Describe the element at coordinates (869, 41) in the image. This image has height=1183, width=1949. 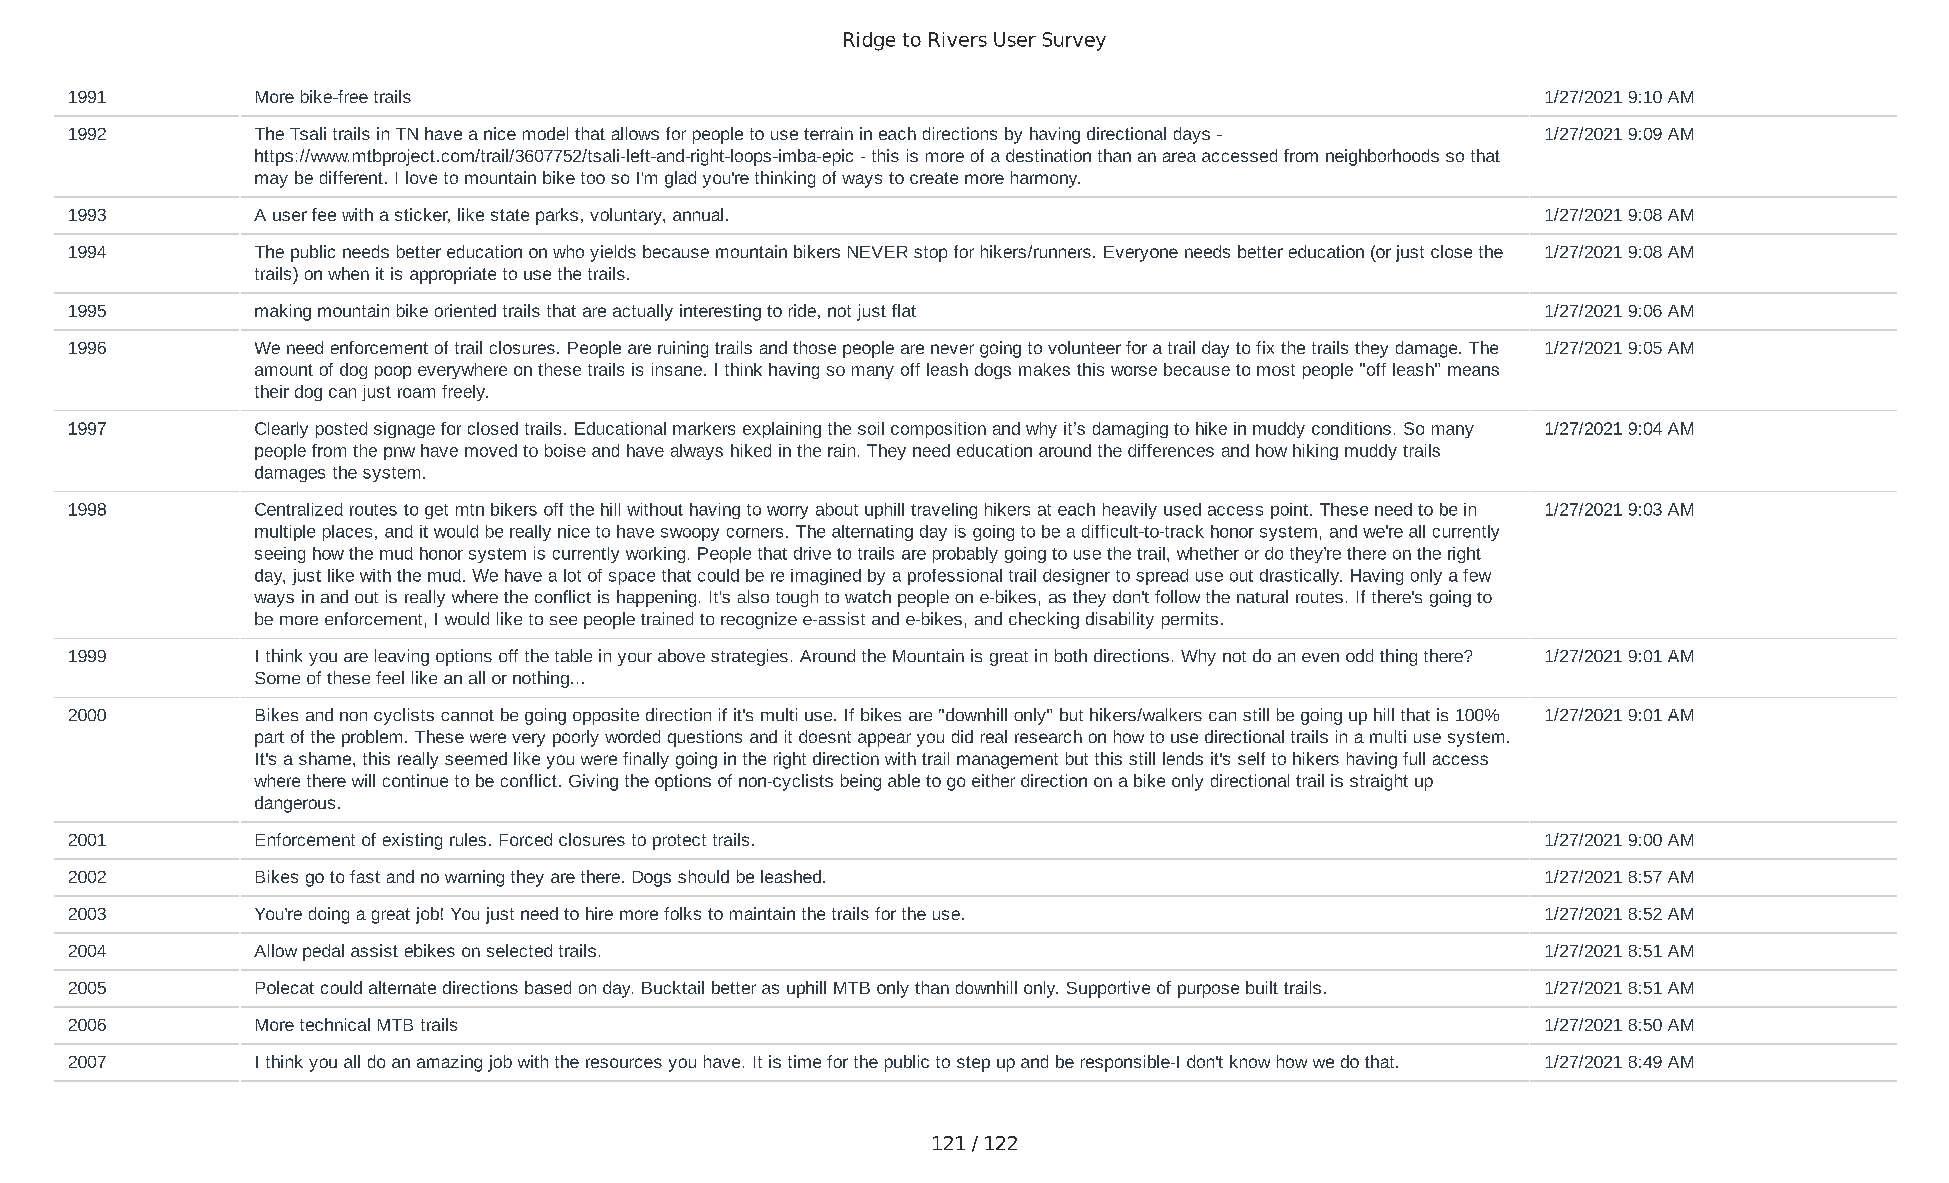
I see `Ridge` at that location.
